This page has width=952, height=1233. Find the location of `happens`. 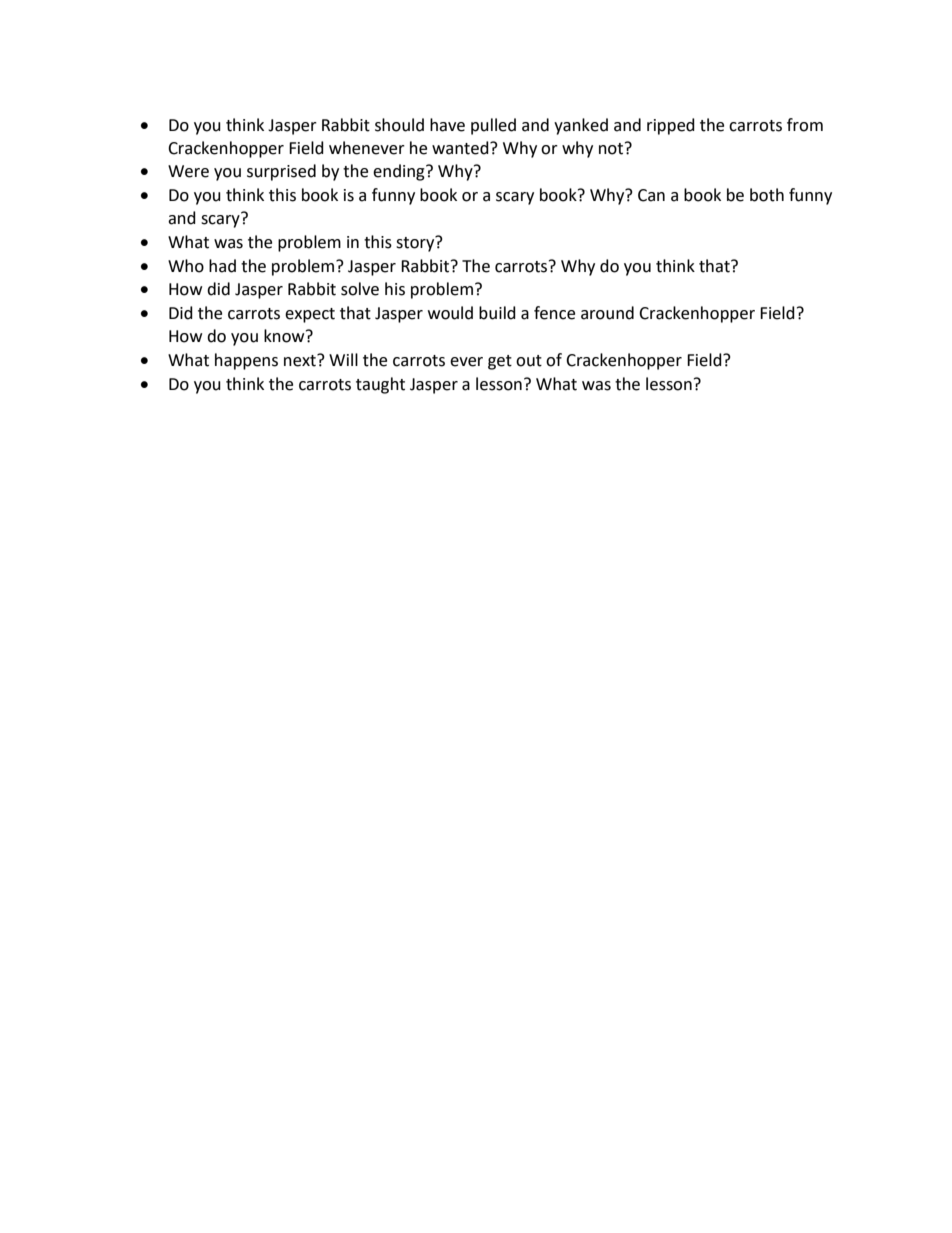

happens is located at coordinates (246, 361).
